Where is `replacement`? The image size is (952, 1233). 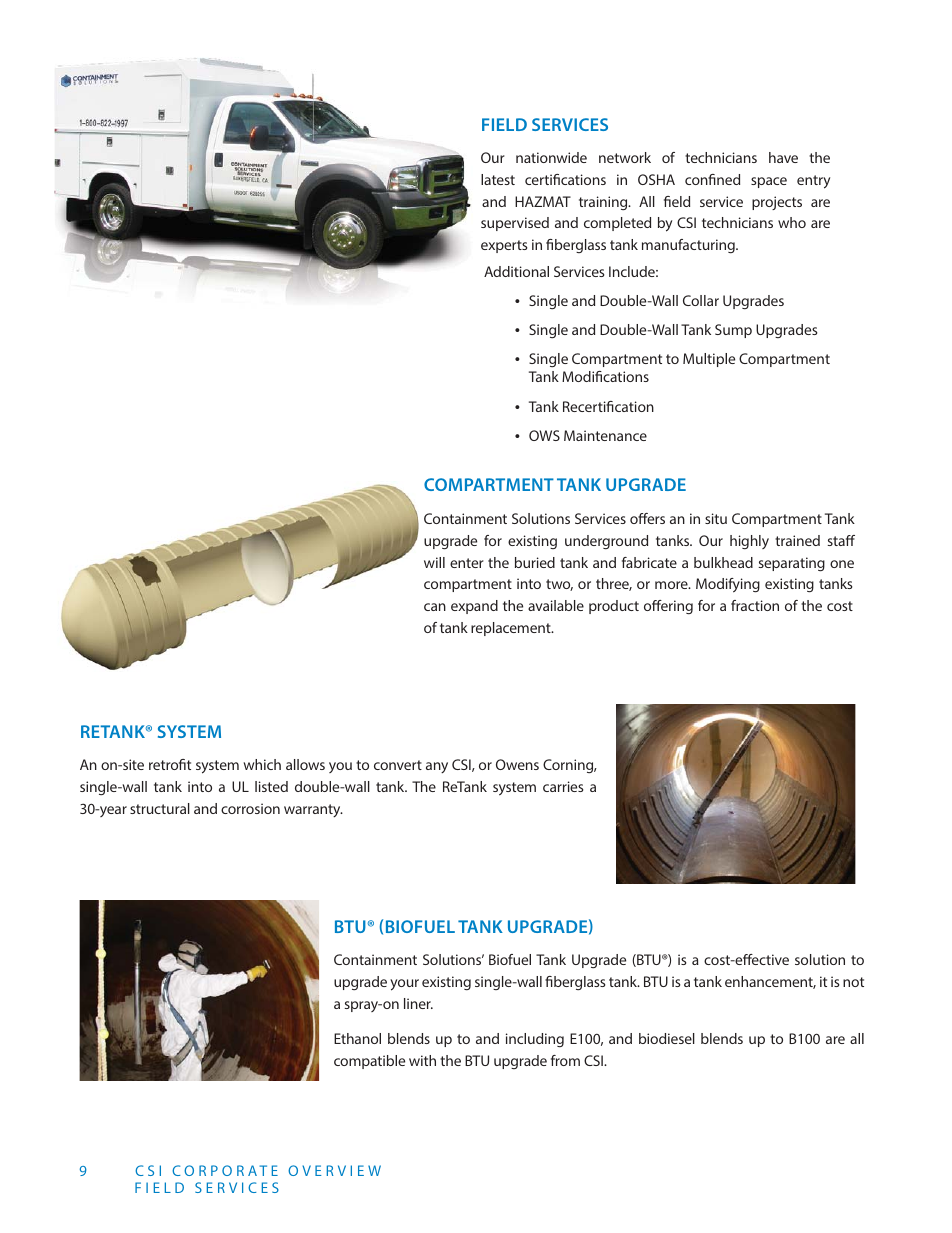
replacement is located at coordinates (512, 629).
